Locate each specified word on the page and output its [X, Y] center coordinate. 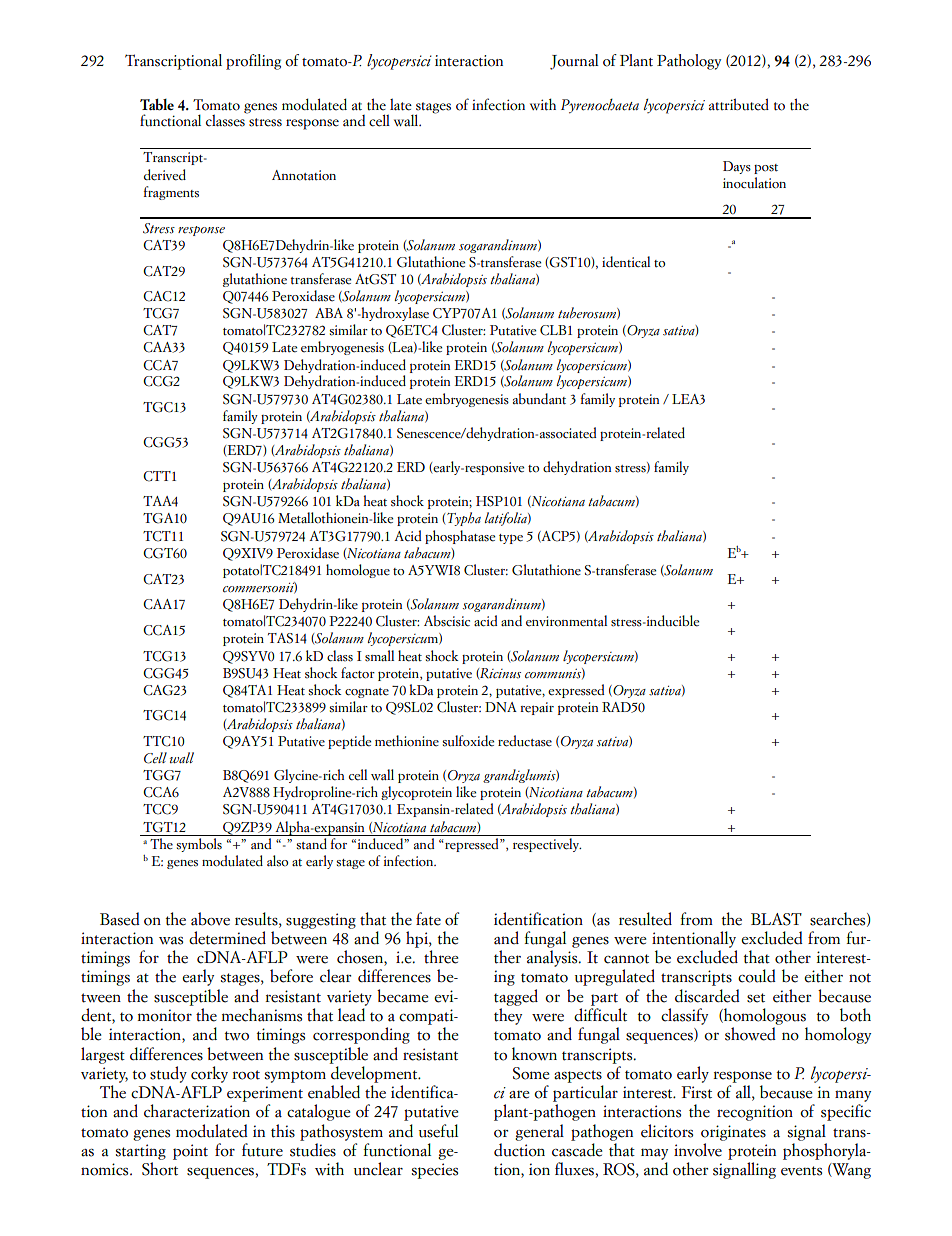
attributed [739, 104]
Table [157, 104]
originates [733, 1133]
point [190, 1152]
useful [438, 1131]
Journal [574, 62]
